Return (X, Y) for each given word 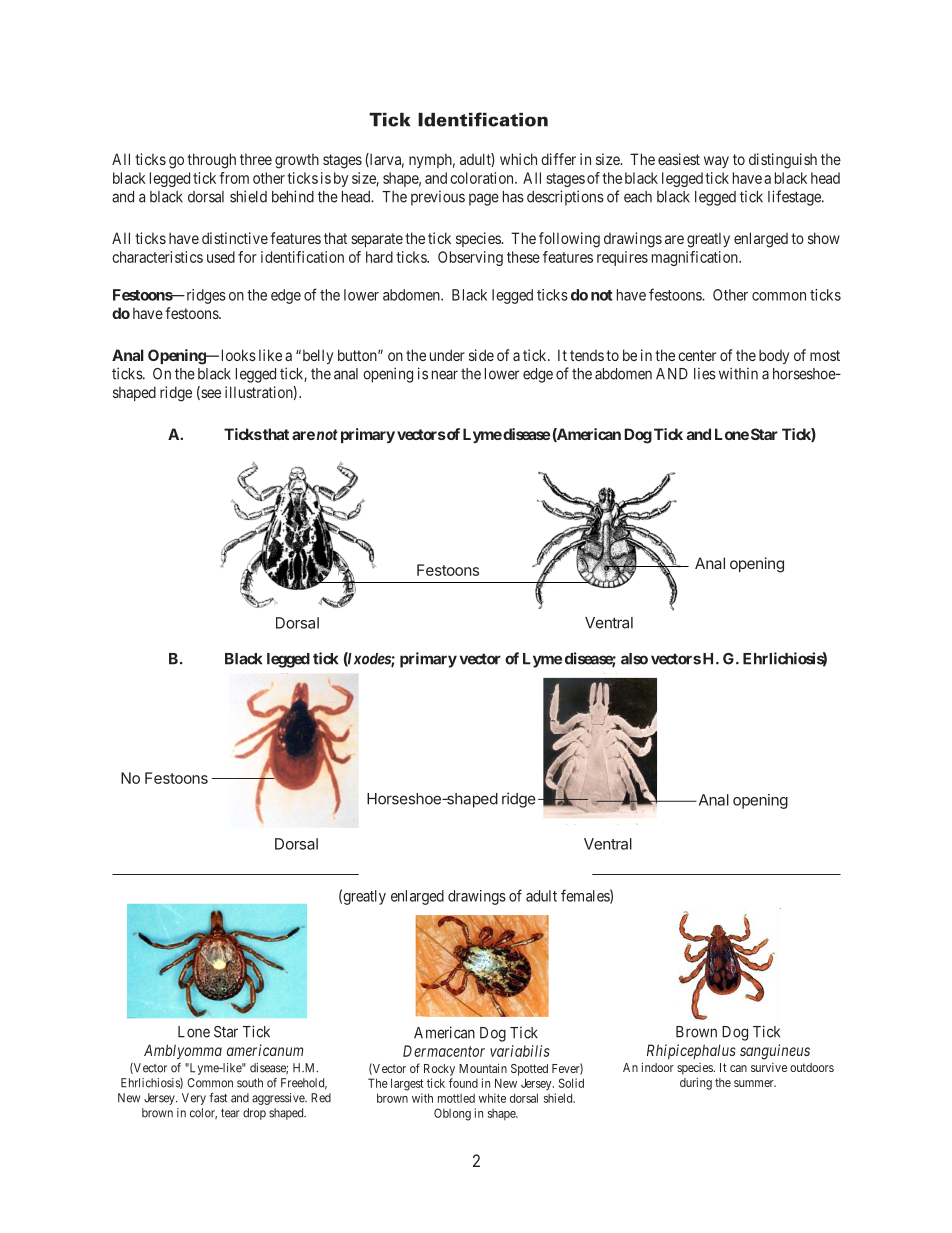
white (492, 1098)
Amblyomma (183, 1051)
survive (769, 1067)
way (716, 162)
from (234, 178)
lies (705, 373)
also (634, 659)
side (481, 355)
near (445, 375)
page (484, 199)
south (250, 1083)
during (696, 1083)
